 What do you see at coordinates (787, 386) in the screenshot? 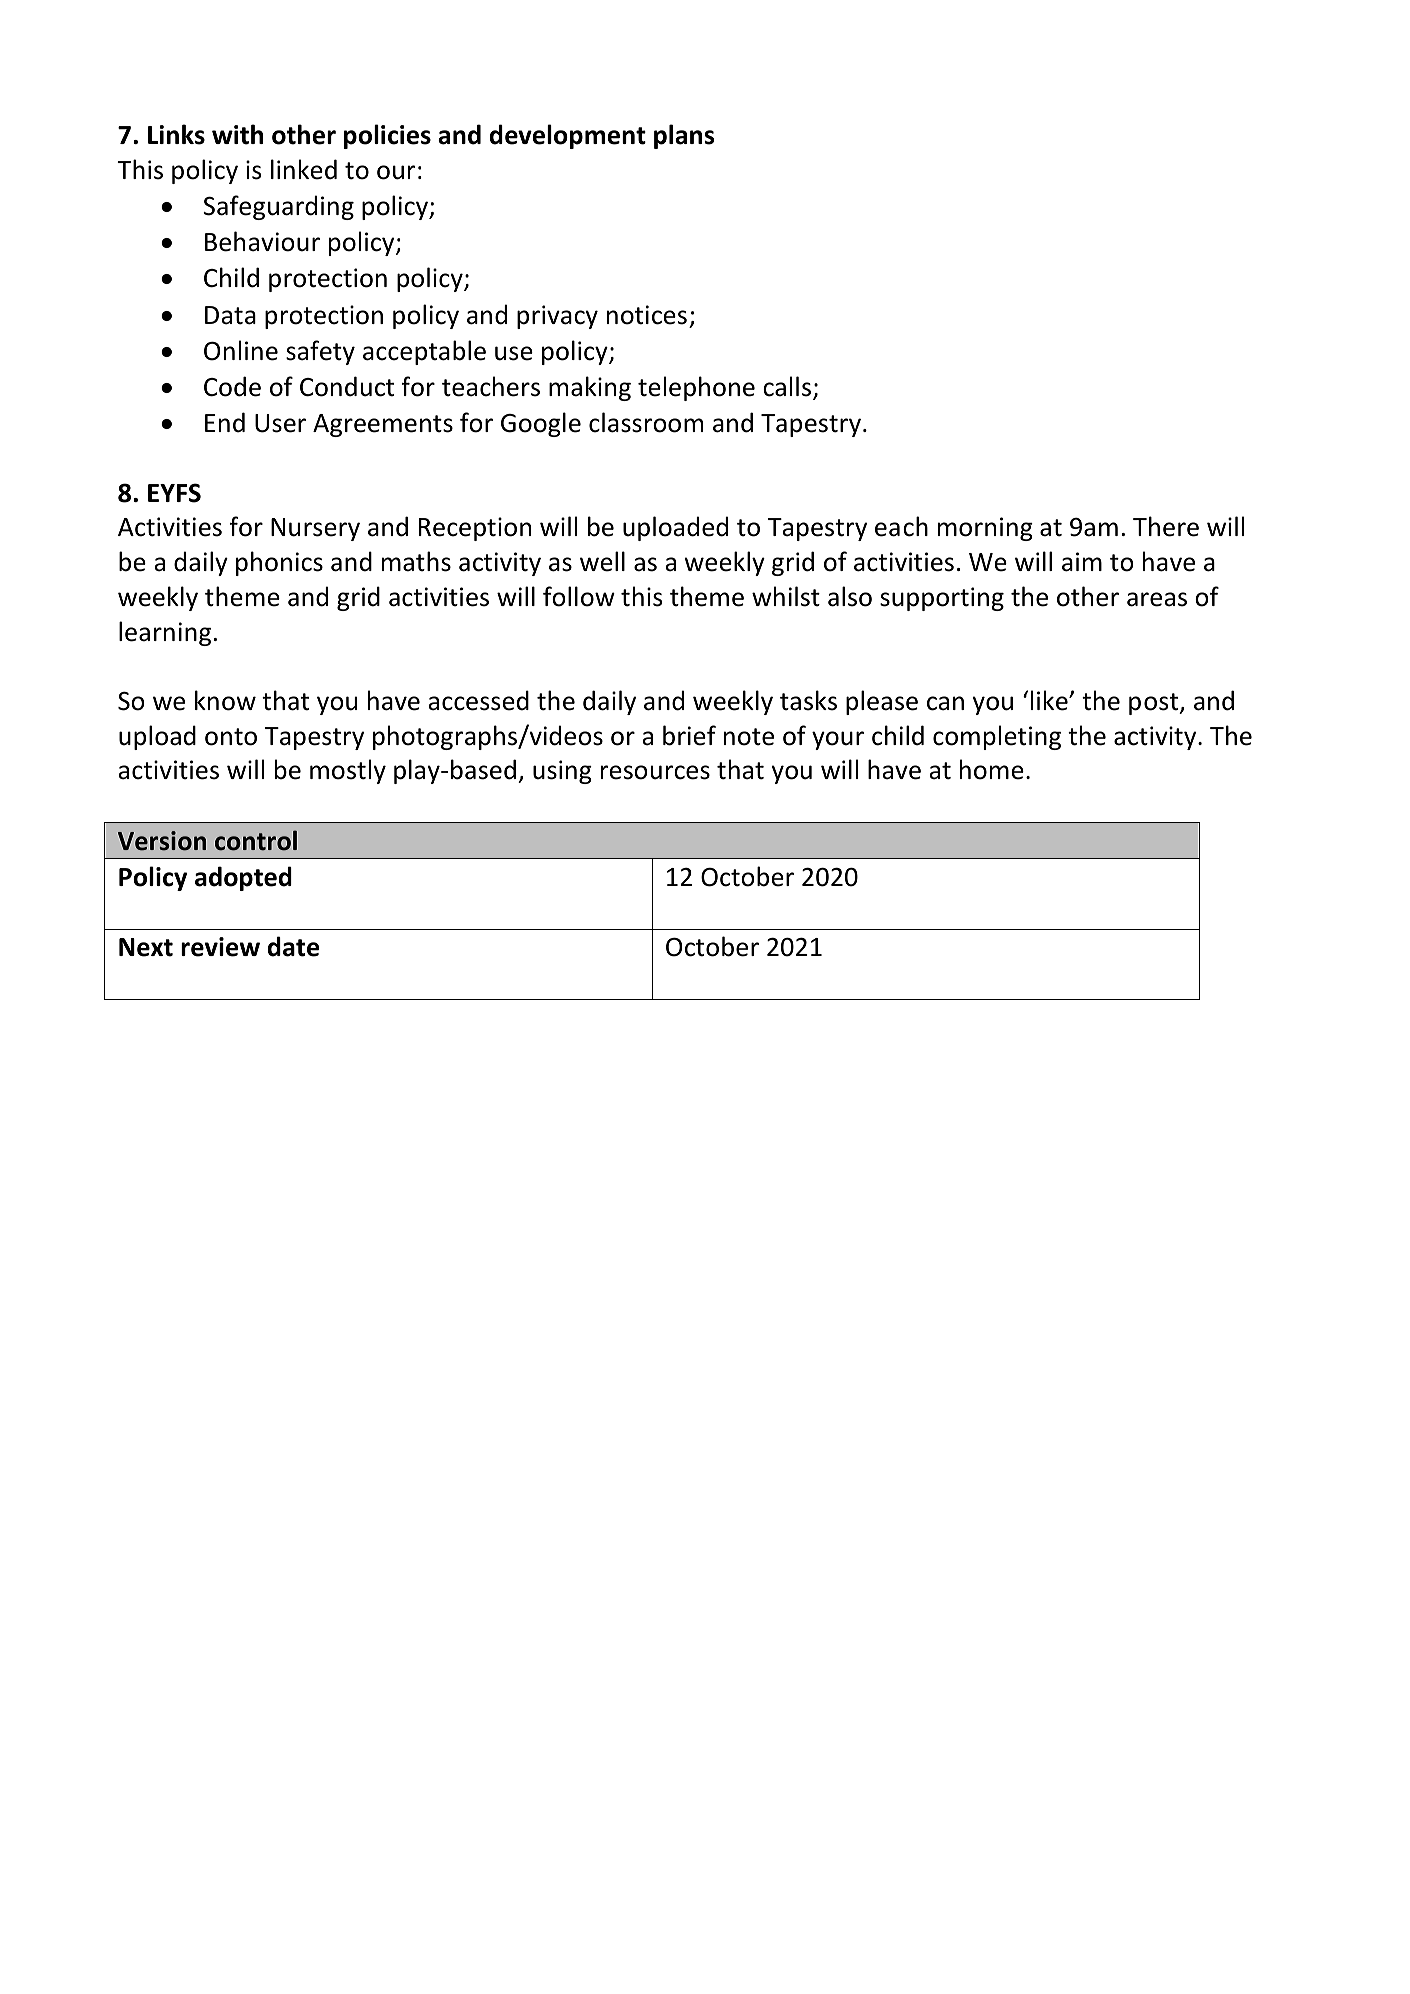
I see `calls` at bounding box center [787, 386].
